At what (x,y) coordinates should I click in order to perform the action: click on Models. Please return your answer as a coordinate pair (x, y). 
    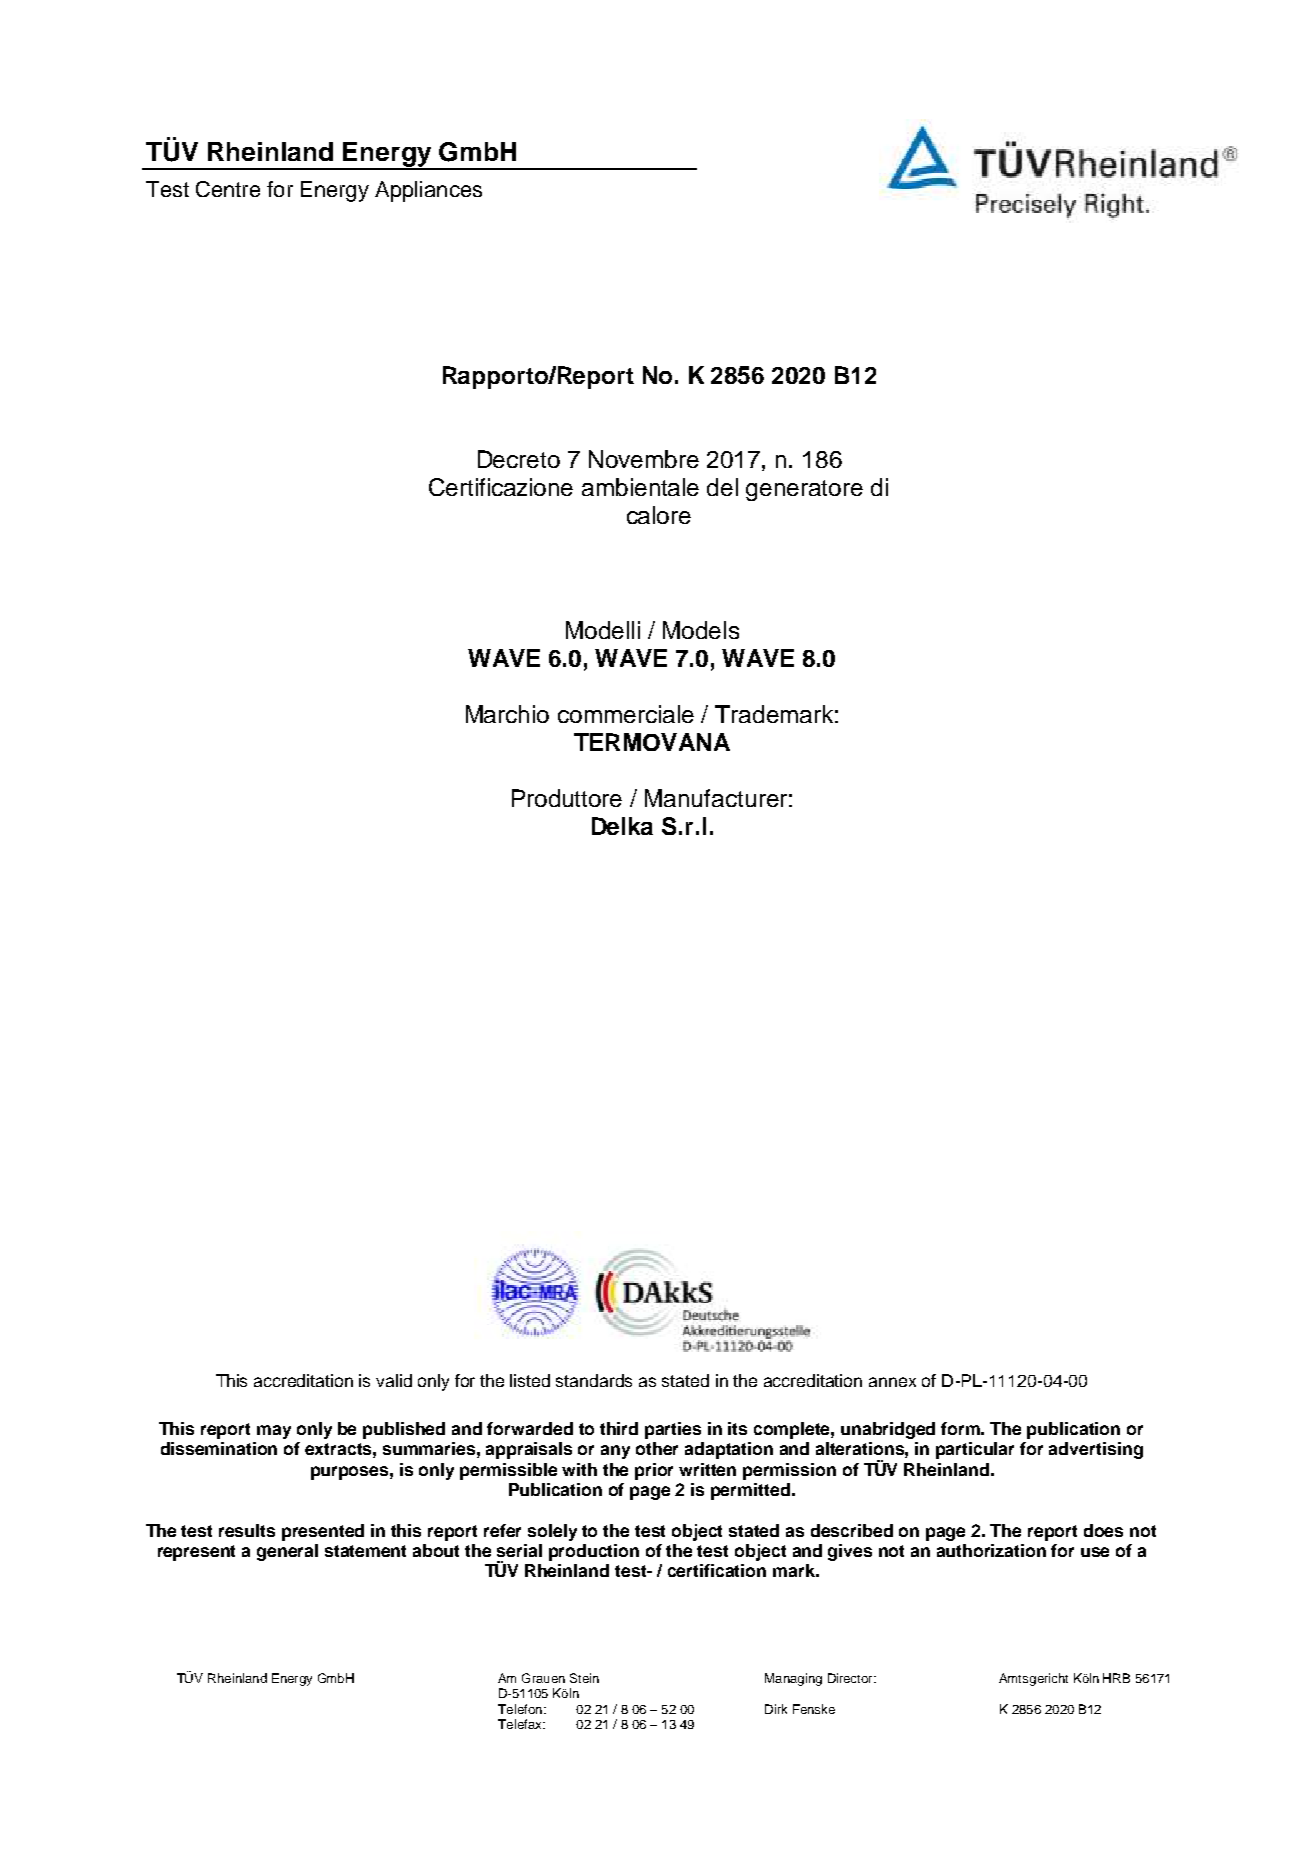
    Looking at the image, I should click on (701, 630).
